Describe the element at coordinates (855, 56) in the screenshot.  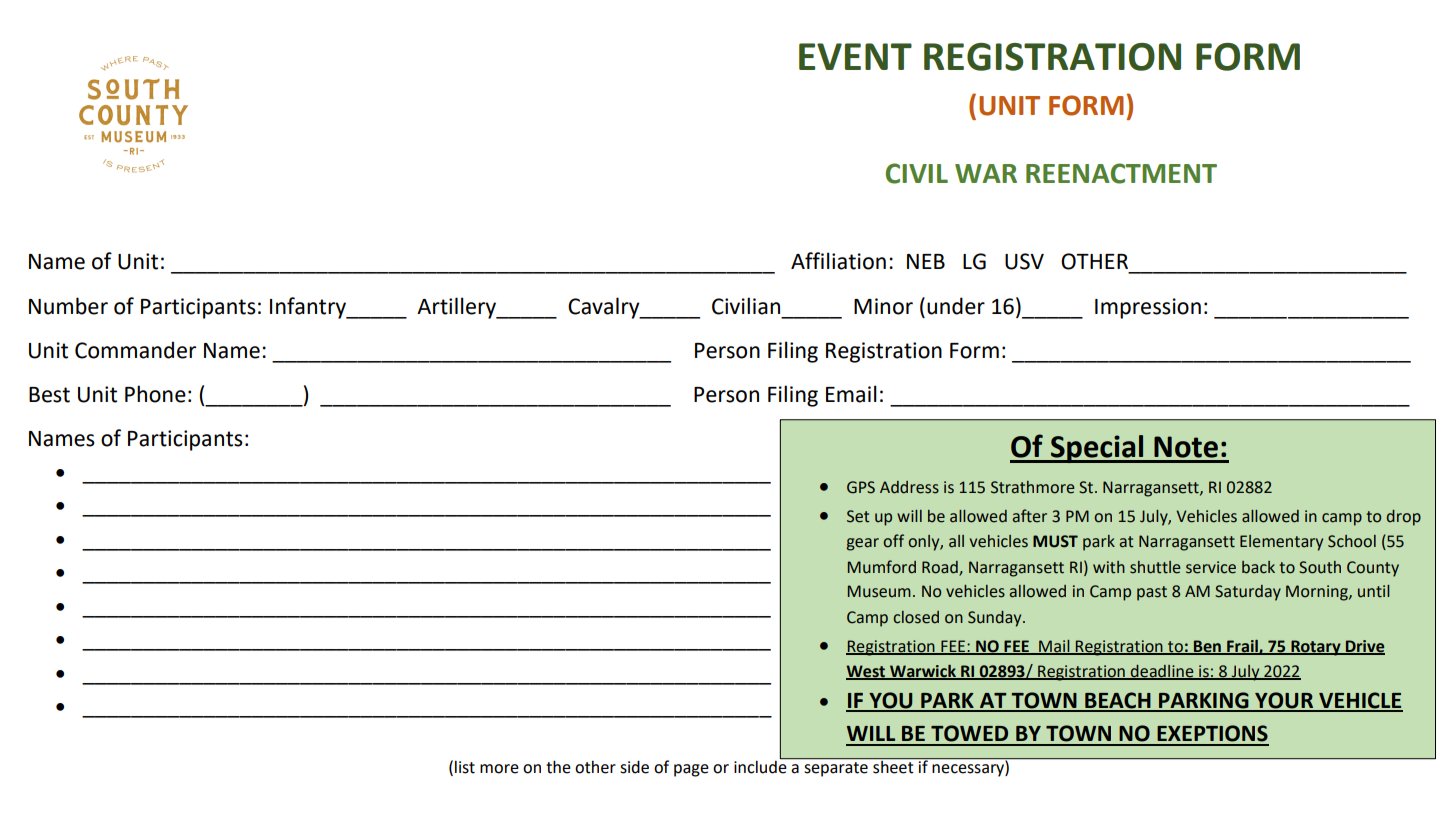
I see `EVENT` at that location.
